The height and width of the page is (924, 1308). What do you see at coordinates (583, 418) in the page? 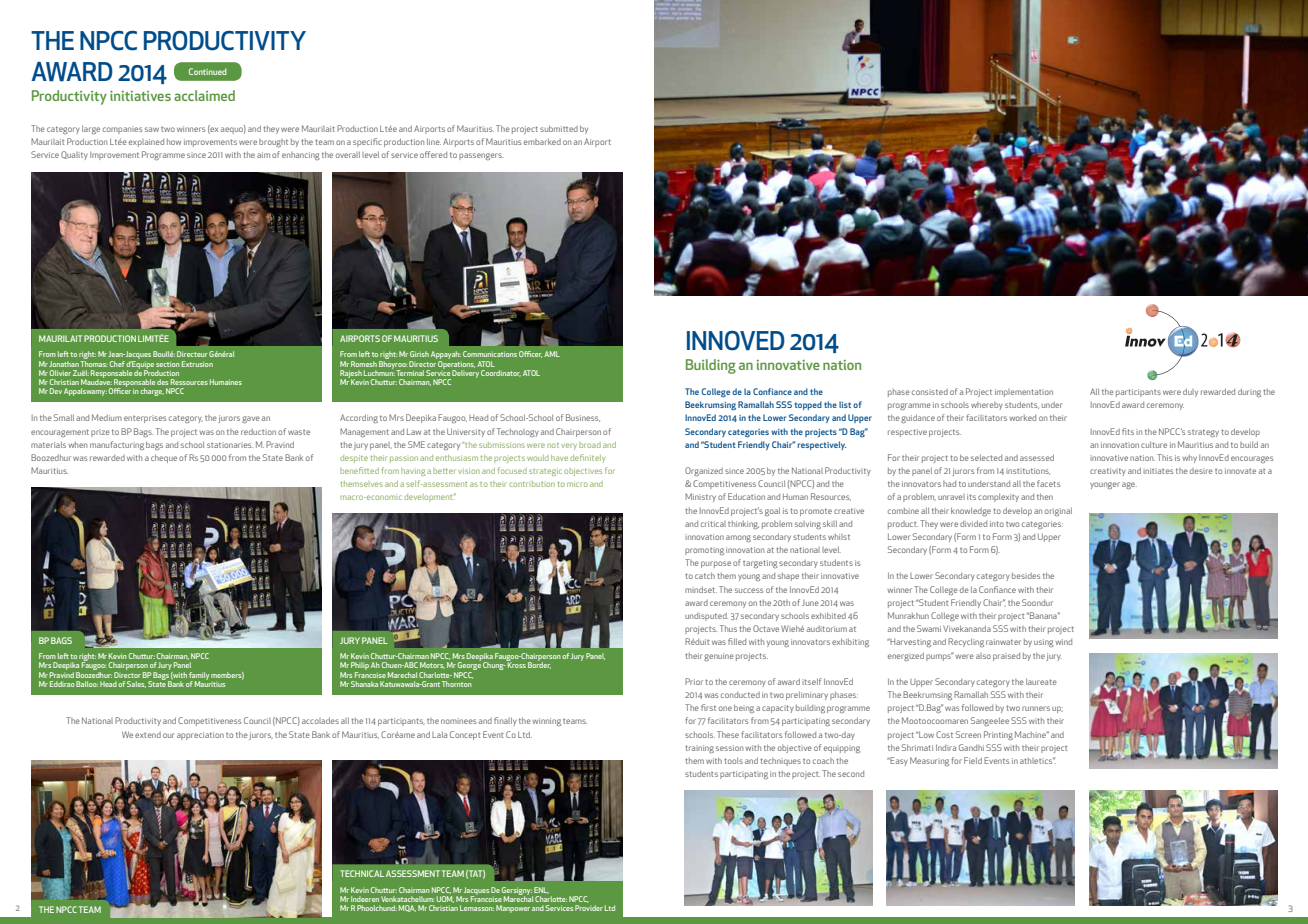
I see `Business` at bounding box center [583, 418].
